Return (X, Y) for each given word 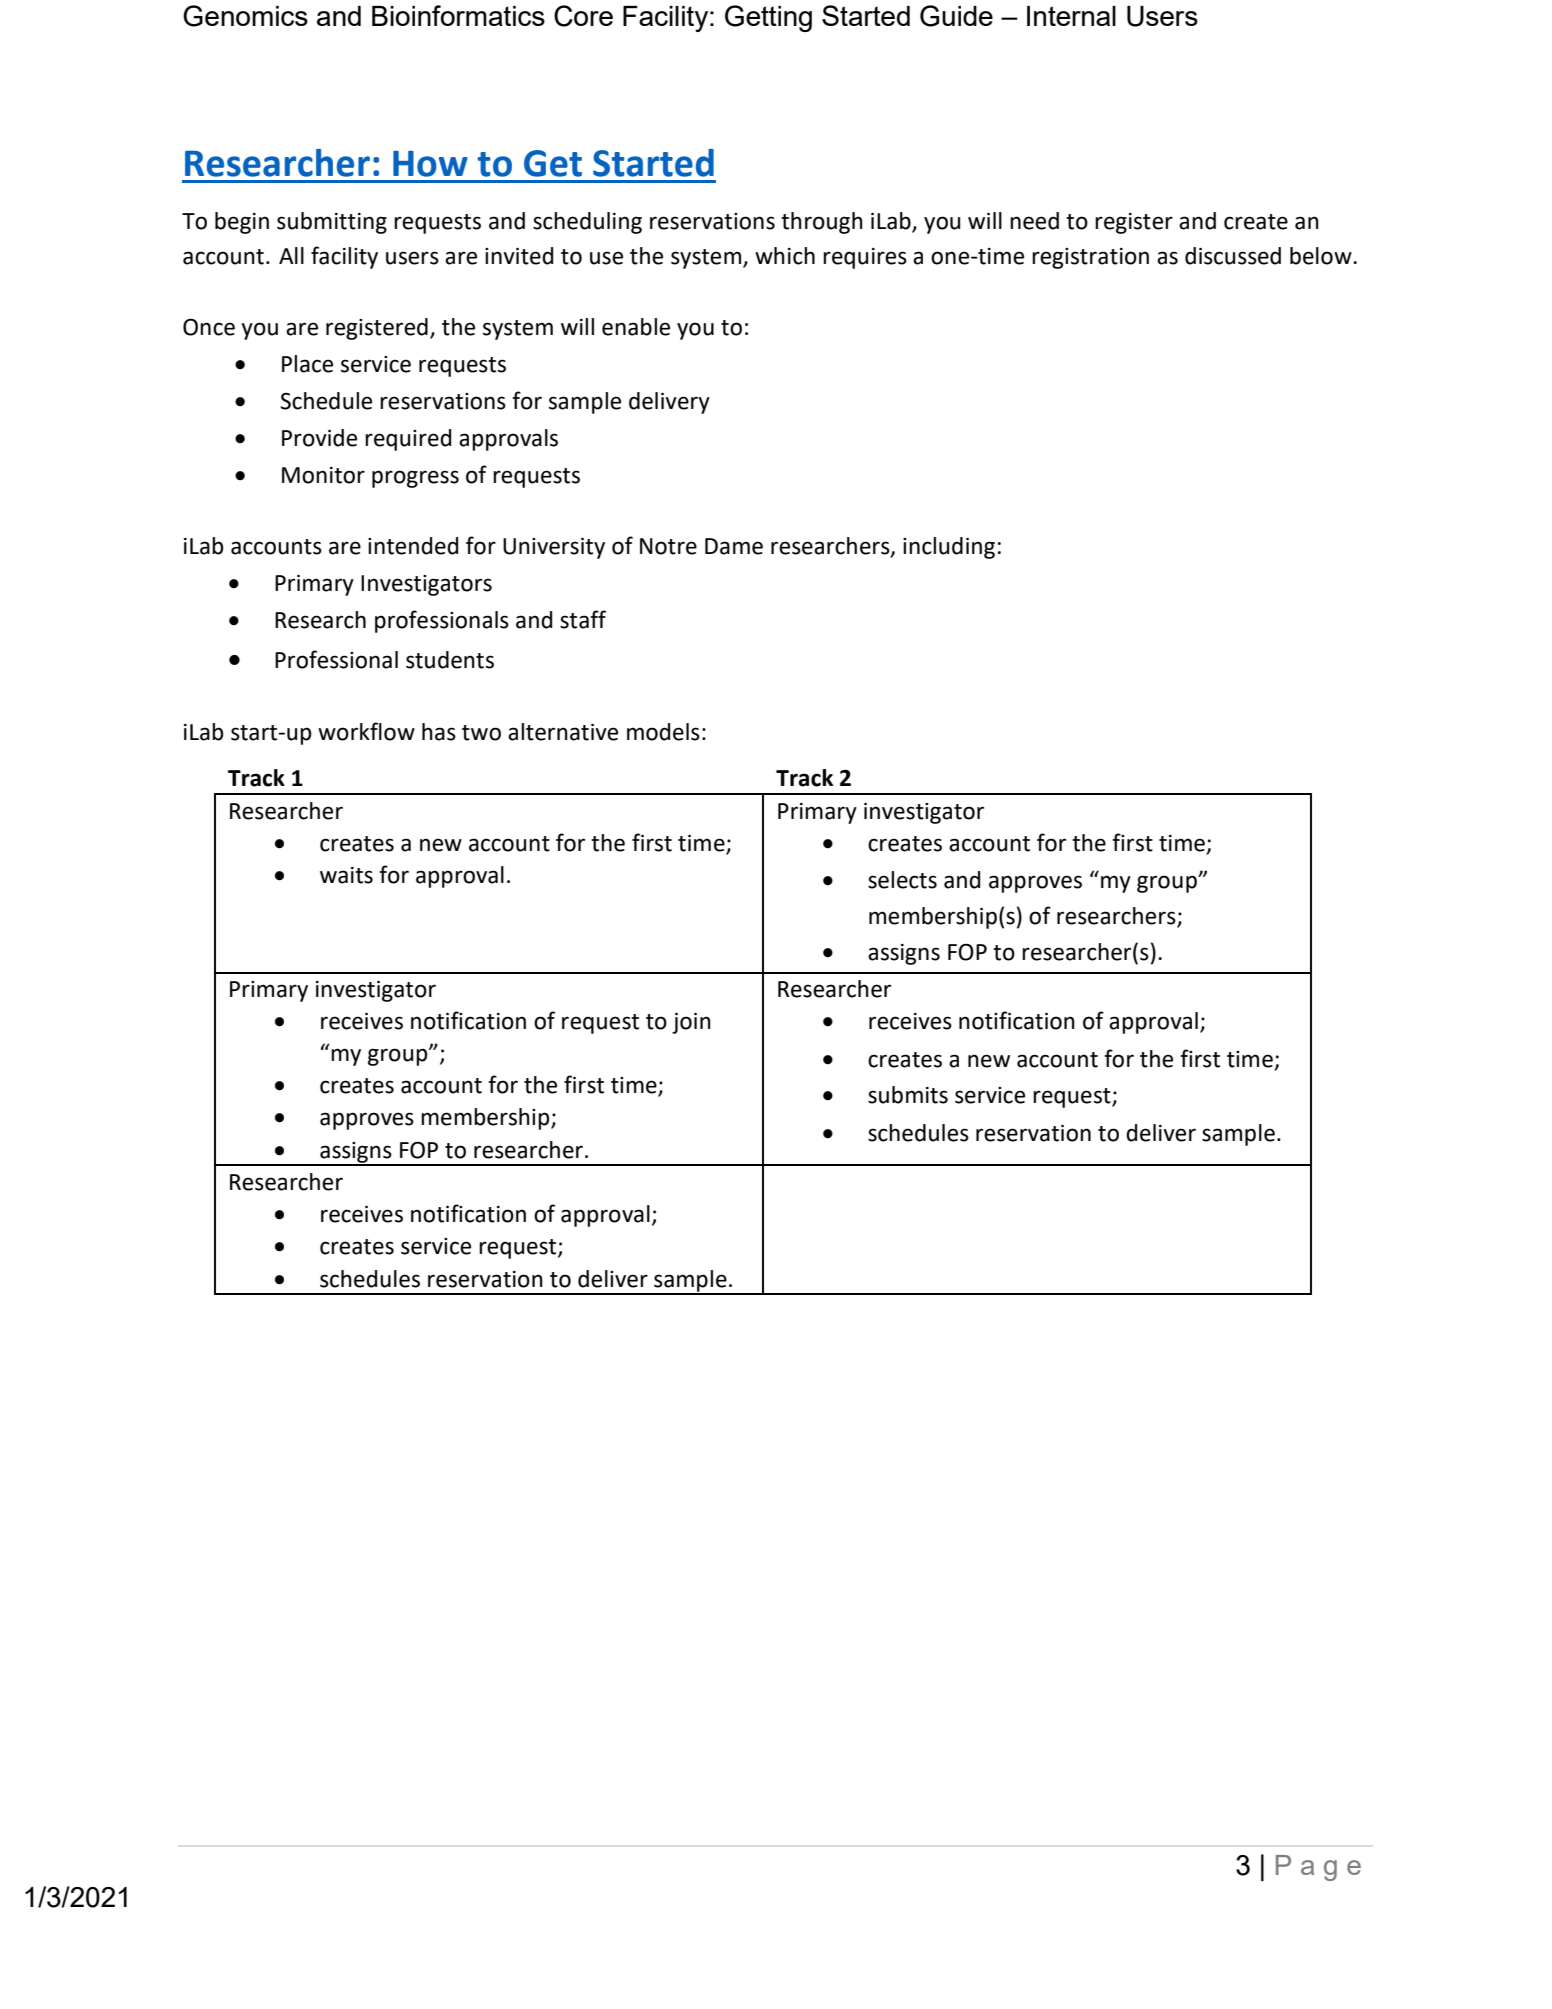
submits (908, 1095)
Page (1318, 1868)
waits (346, 875)
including (949, 548)
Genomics (245, 16)
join (691, 1023)
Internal (1071, 16)
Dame (734, 546)
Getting (768, 18)
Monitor (323, 475)
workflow (366, 731)
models (663, 732)
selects (902, 880)
